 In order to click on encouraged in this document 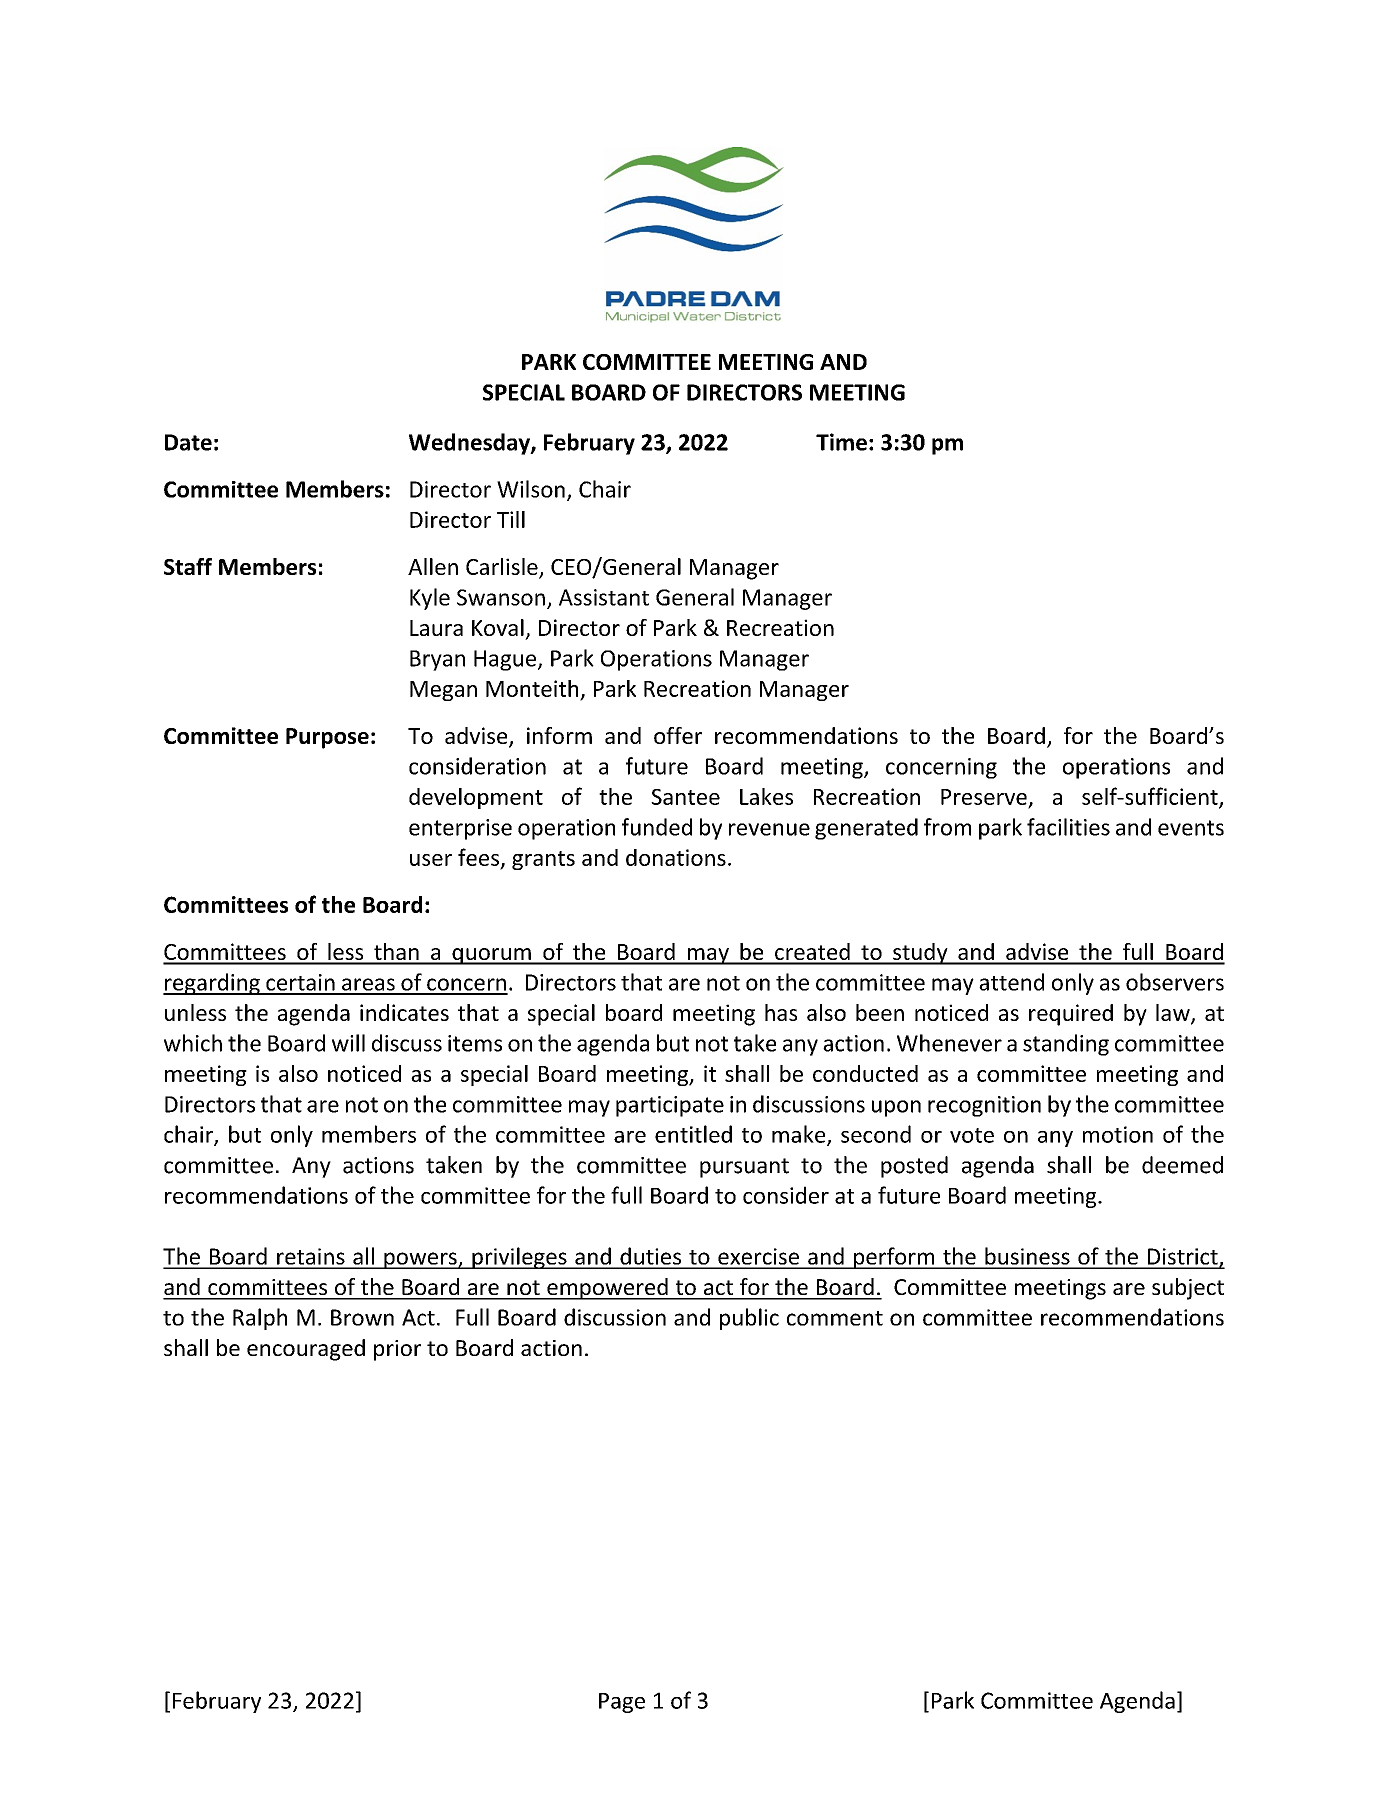, I will do `click(306, 1350)`.
